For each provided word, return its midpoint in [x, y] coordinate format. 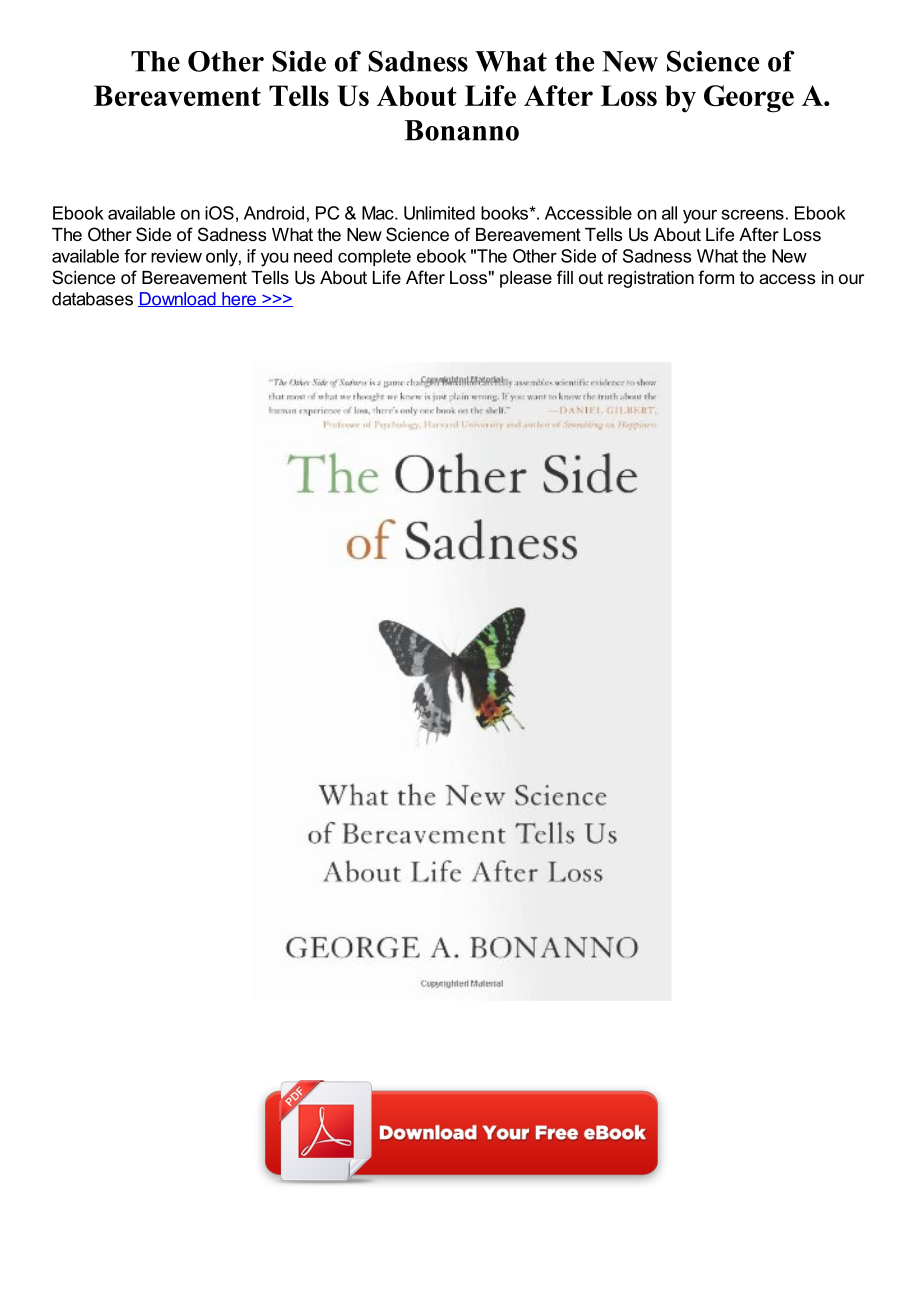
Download [178, 299]
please [526, 279]
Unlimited [439, 213]
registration [651, 279]
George [749, 99]
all [669, 213]
